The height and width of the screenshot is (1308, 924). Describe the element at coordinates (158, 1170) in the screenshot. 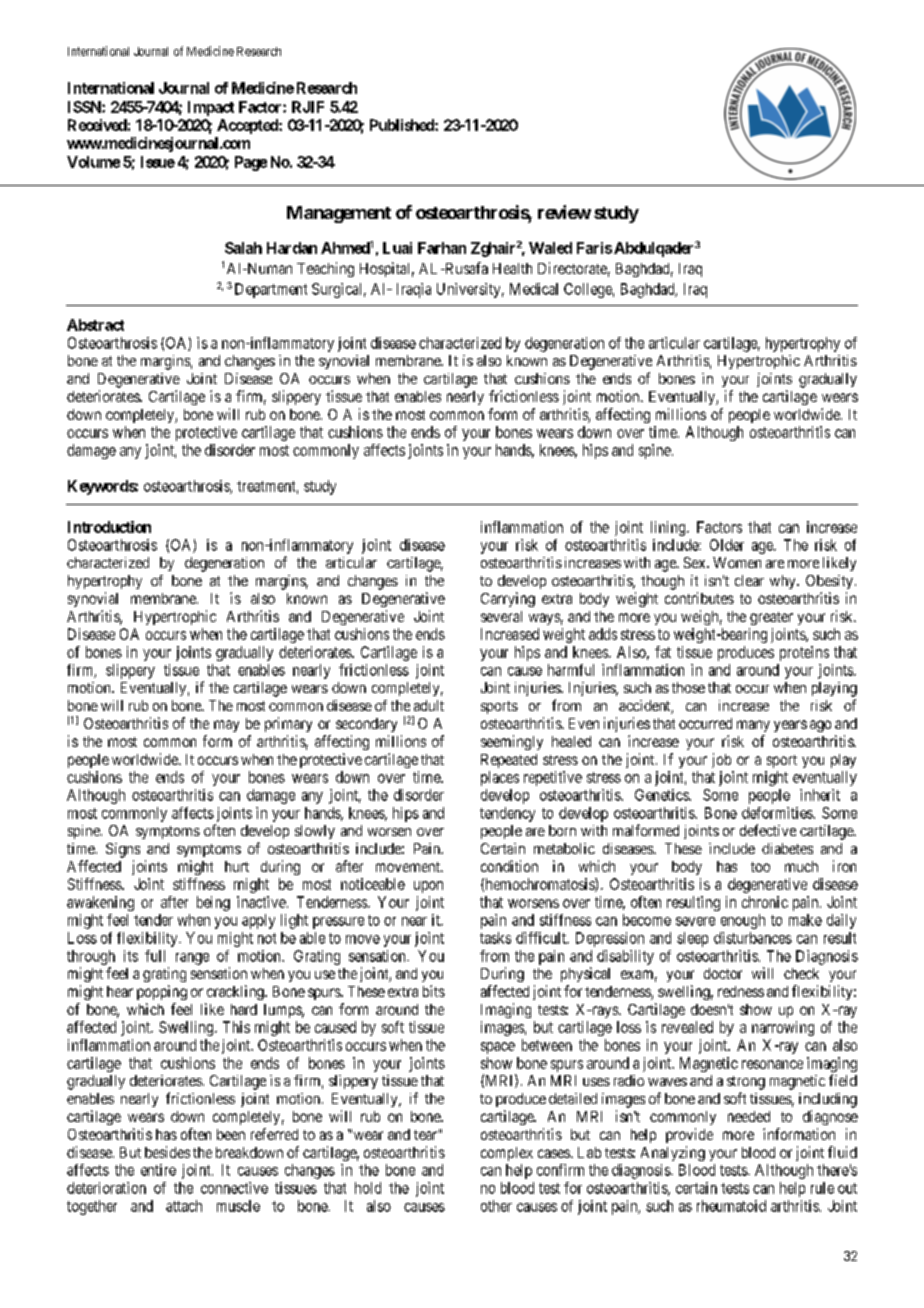

I see `entire` at that location.
